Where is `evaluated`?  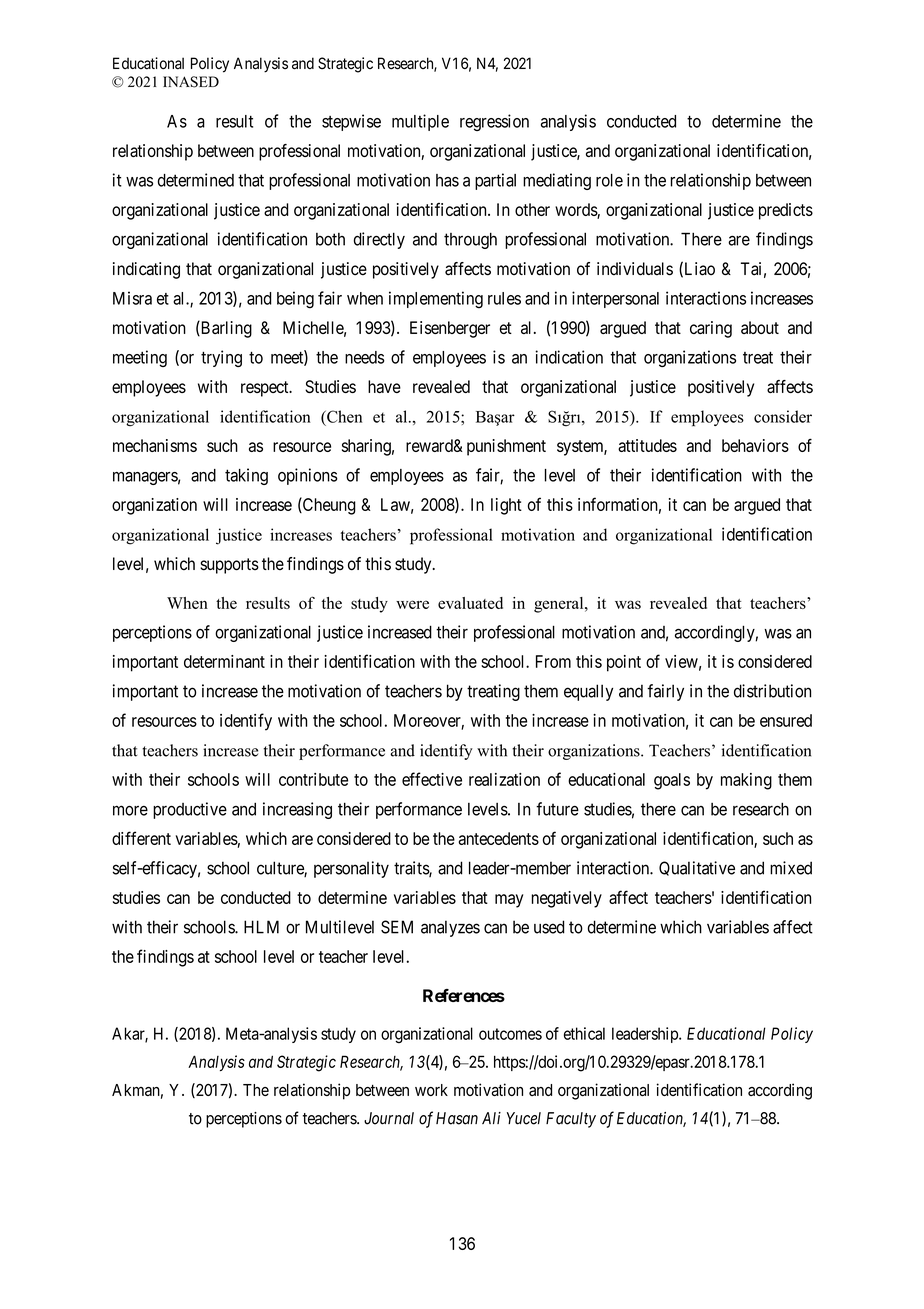
evaluated is located at coordinates (470, 603).
